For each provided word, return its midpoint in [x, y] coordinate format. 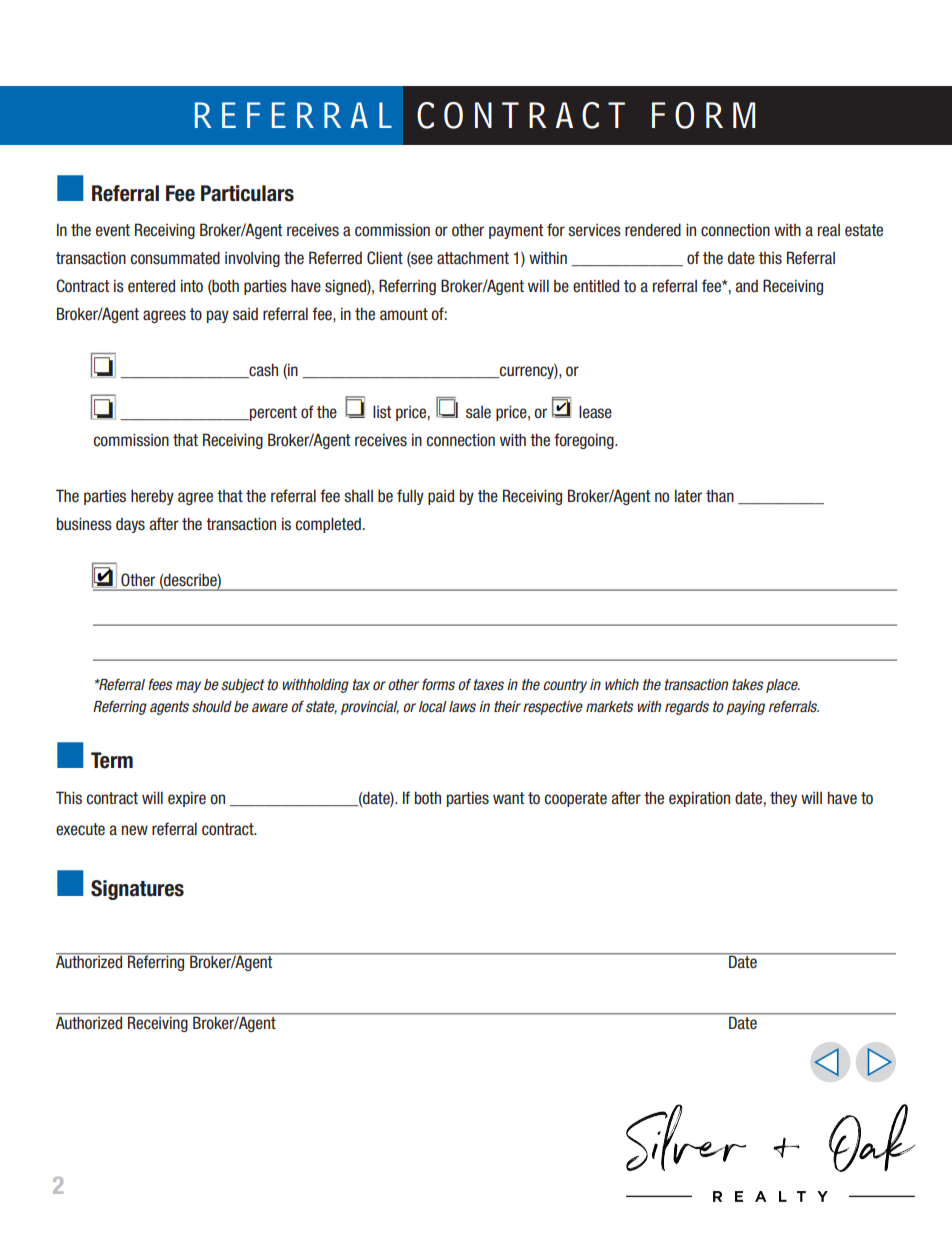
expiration [699, 799]
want [508, 798]
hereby [152, 497]
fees [160, 684]
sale [478, 412]
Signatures [137, 890]
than [720, 495]
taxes [489, 684]
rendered [653, 230]
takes [747, 684]
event [113, 230]
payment [516, 231]
